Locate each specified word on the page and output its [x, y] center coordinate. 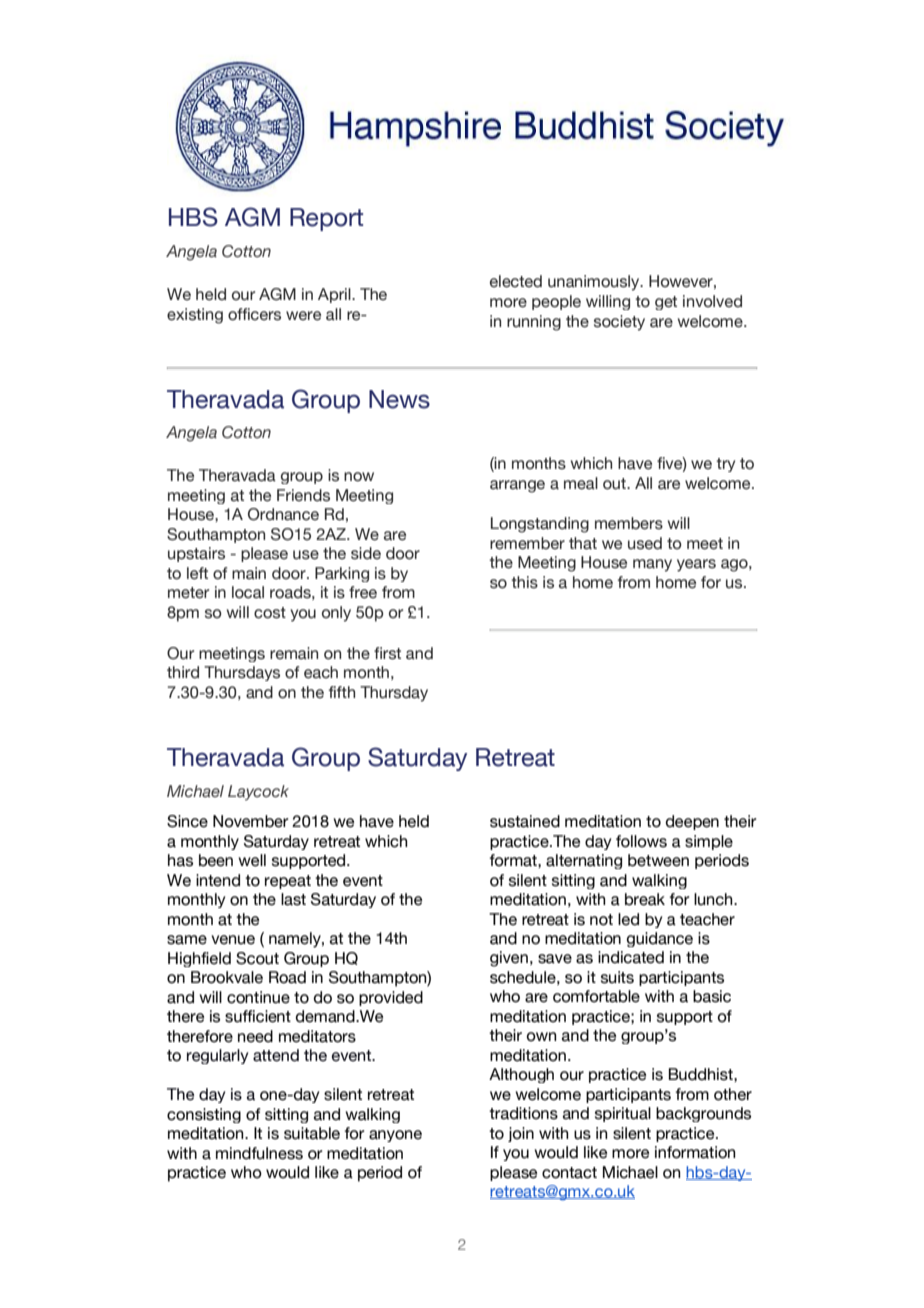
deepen [692, 822]
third [183, 672]
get [666, 303]
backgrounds [703, 1114]
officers [254, 314]
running [534, 323]
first [387, 653]
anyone [395, 1136]
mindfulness [259, 1153]
